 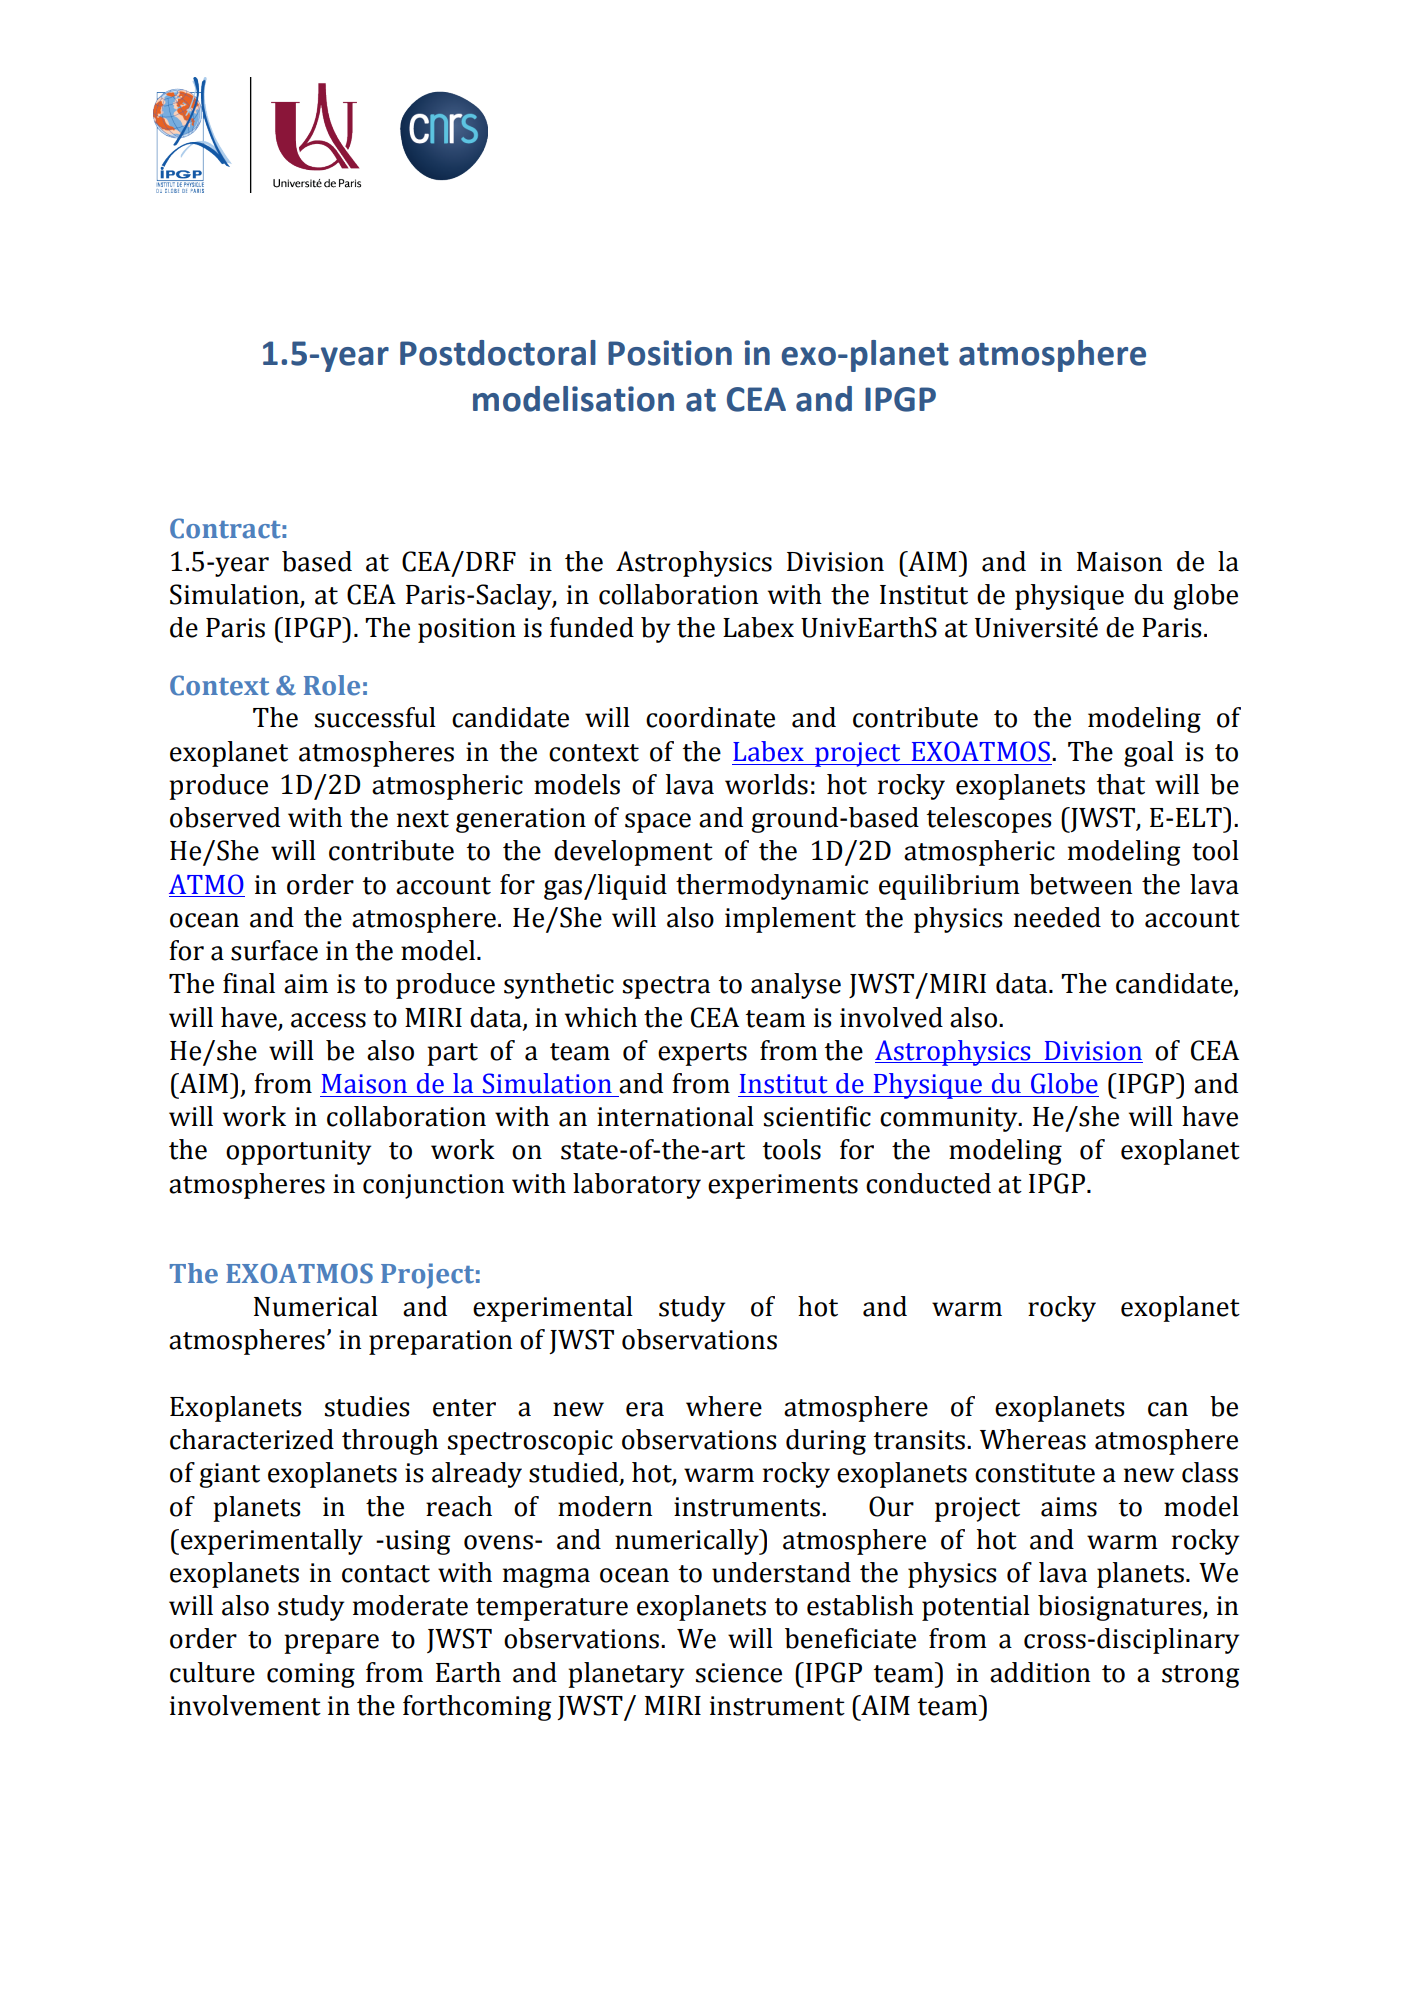 What do you see at coordinates (328, 1020) in the image?
I see `access` at bounding box center [328, 1020].
